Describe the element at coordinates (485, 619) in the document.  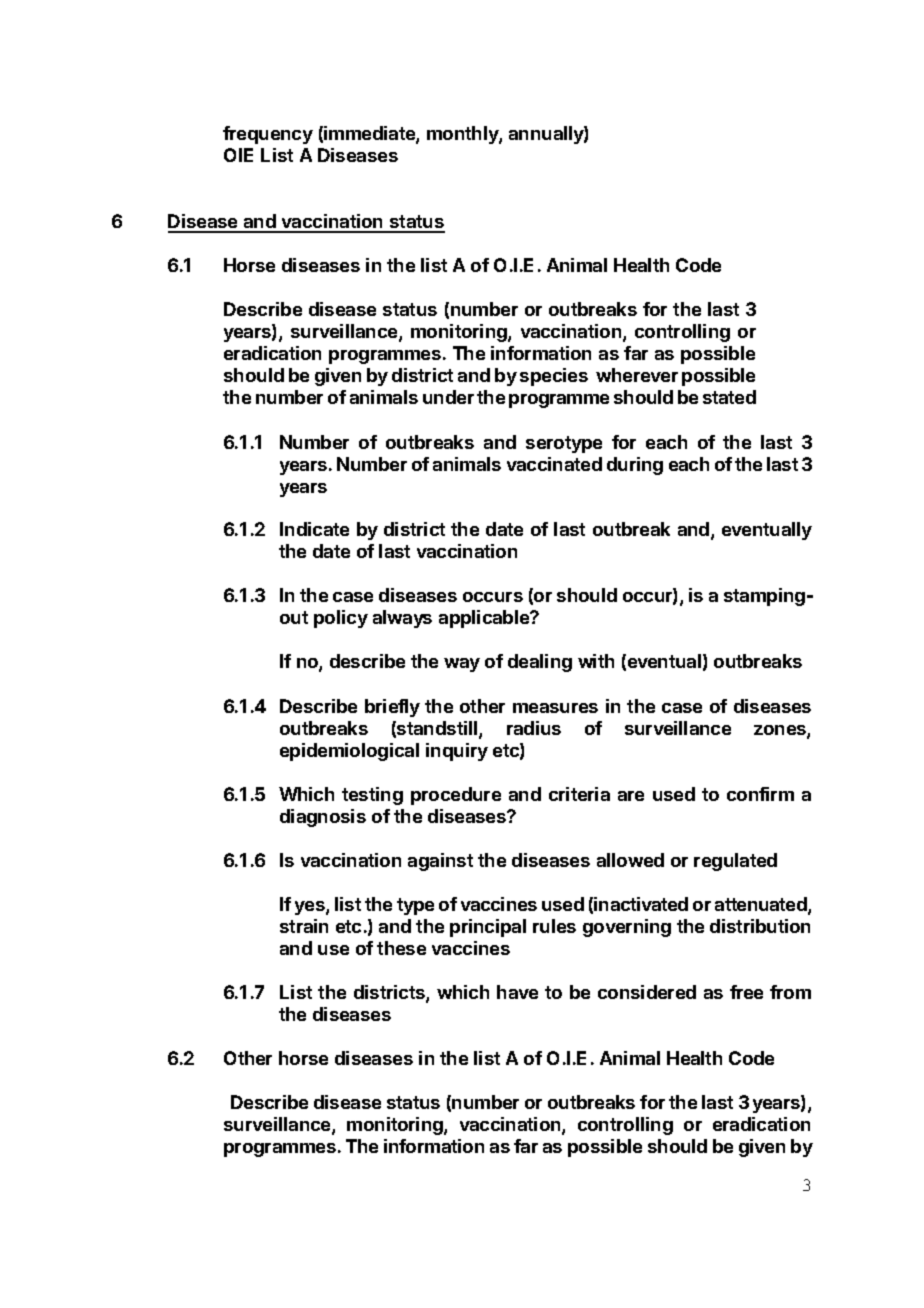
I see `applicable` at that location.
